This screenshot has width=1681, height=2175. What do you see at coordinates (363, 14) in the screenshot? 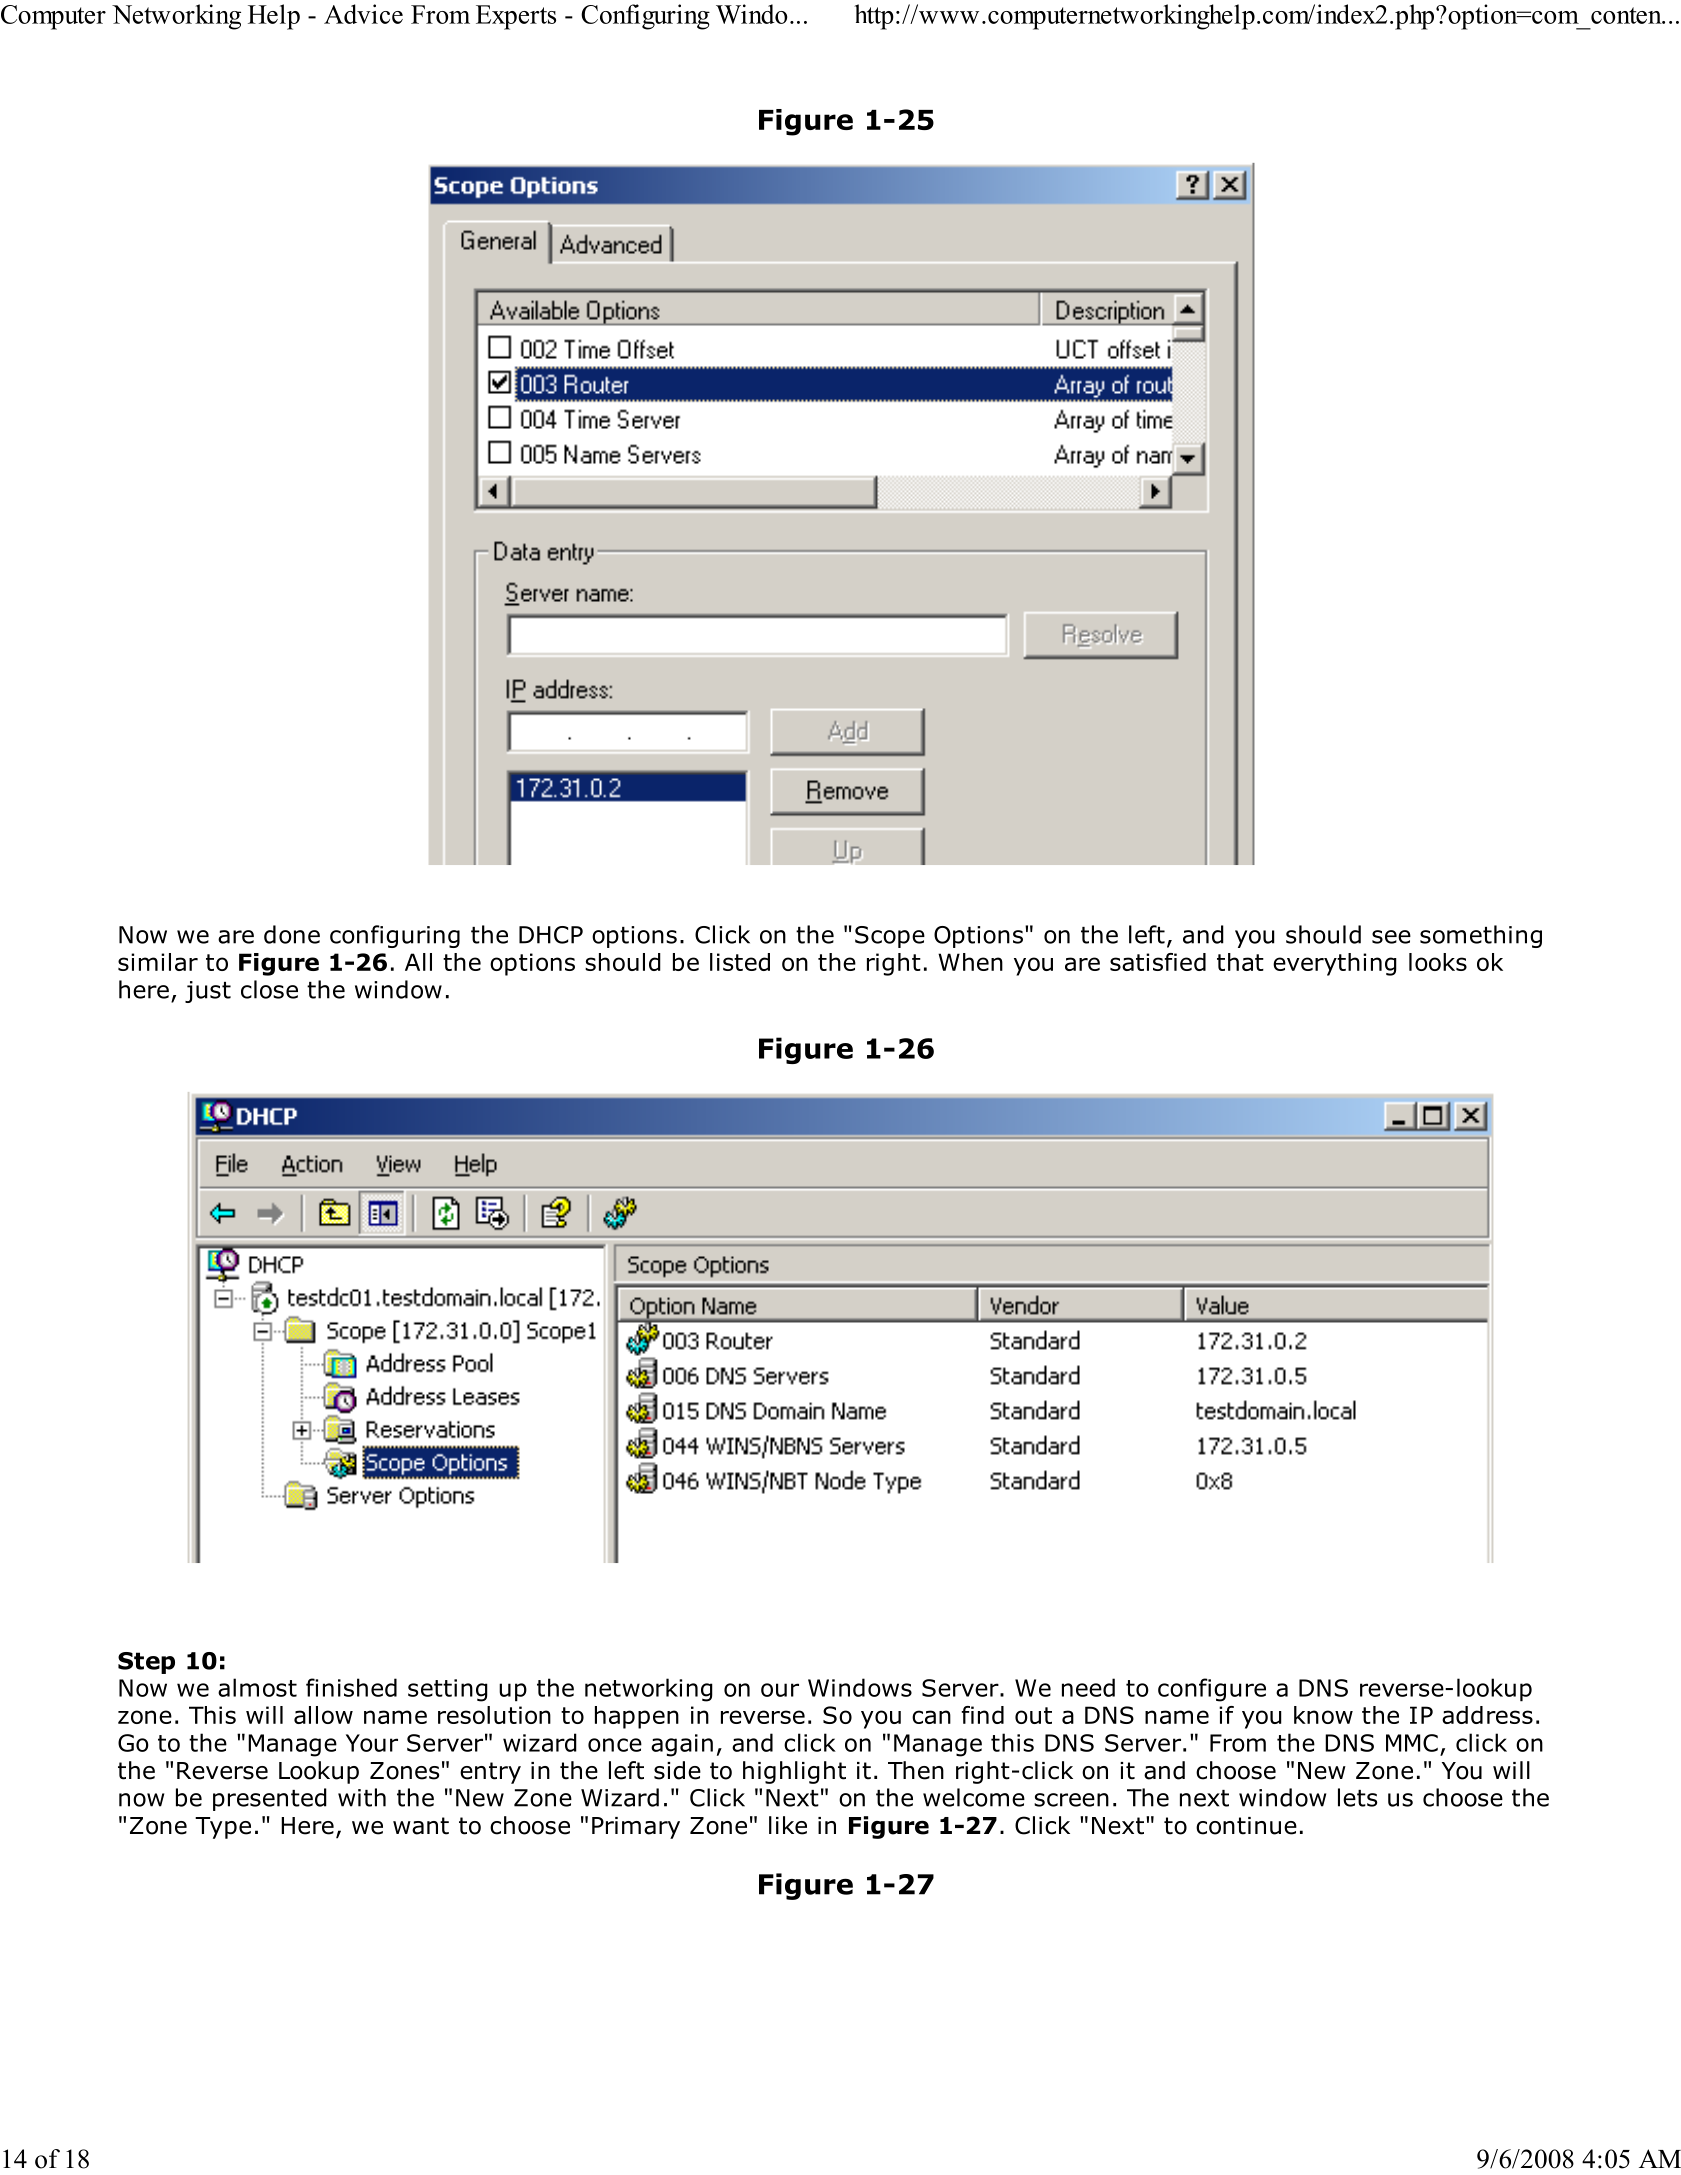
I see `Advice` at bounding box center [363, 14].
